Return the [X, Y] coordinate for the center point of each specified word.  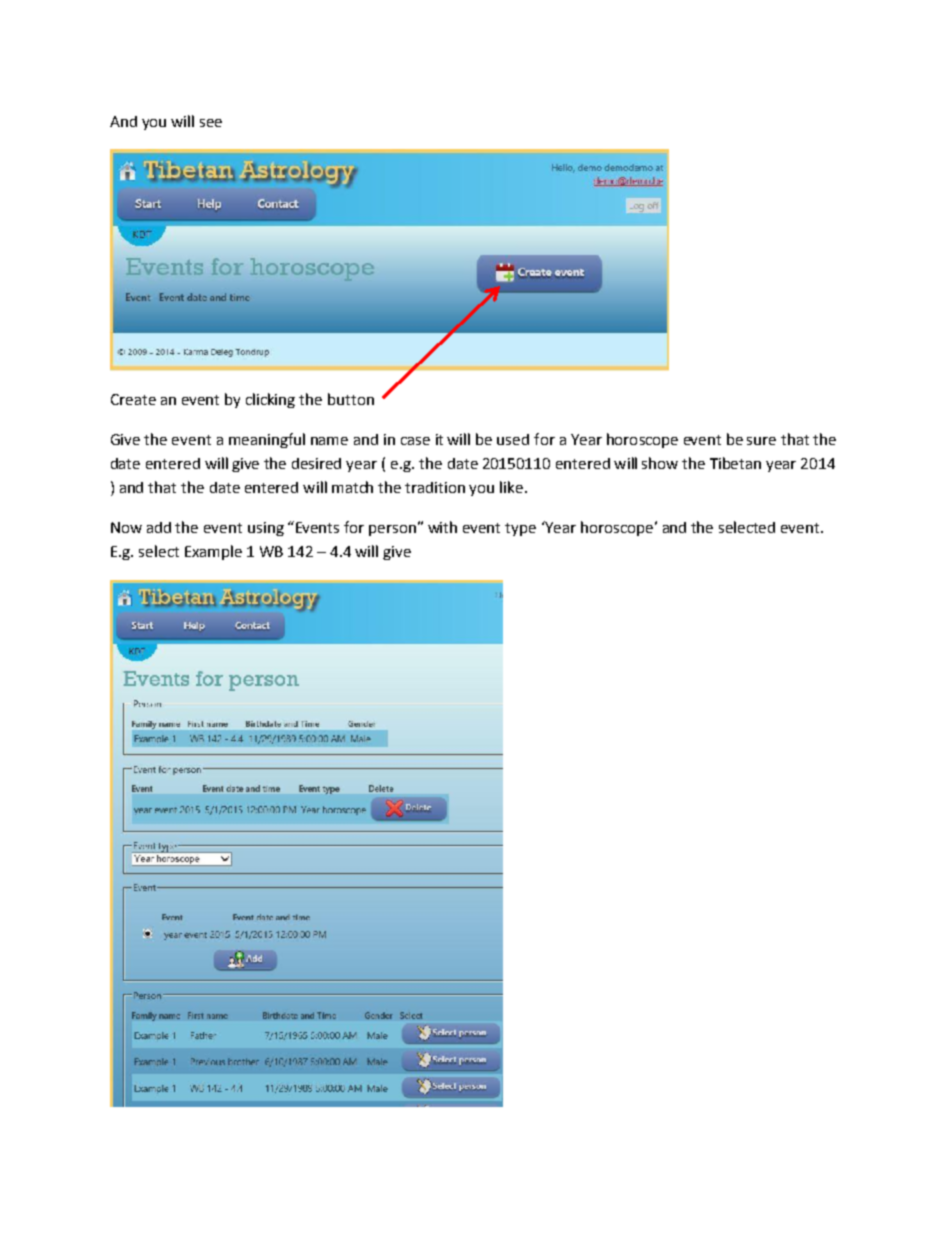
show [660, 463]
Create [133, 399]
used [513, 439]
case [415, 441]
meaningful [267, 440]
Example [213, 552]
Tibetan [735, 463]
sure [761, 441]
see [211, 123]
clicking [270, 400]
